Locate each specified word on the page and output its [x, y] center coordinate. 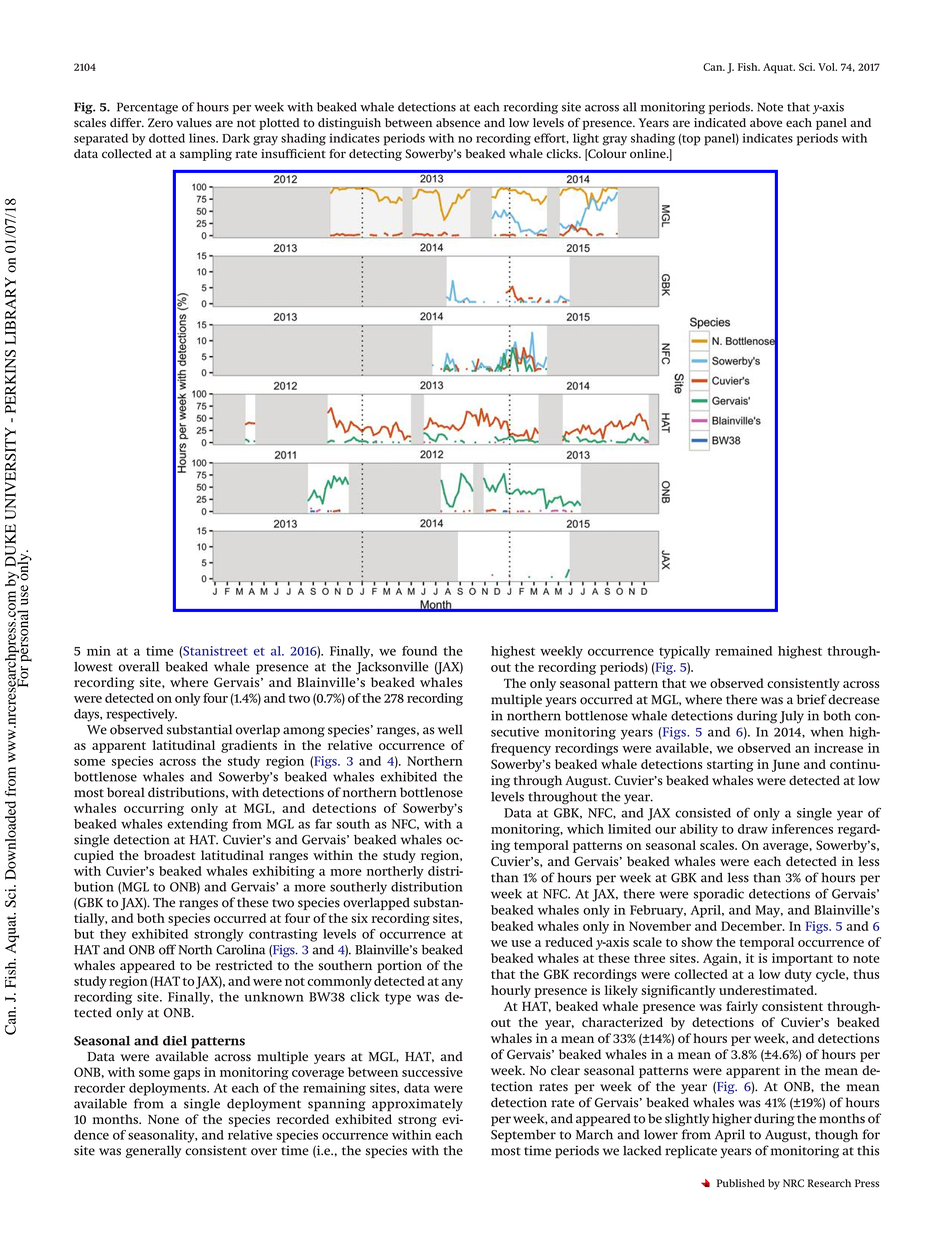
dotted [167, 138]
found [419, 651]
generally [153, 1151]
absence [458, 123]
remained [743, 651]
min [99, 651]
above [766, 123]
